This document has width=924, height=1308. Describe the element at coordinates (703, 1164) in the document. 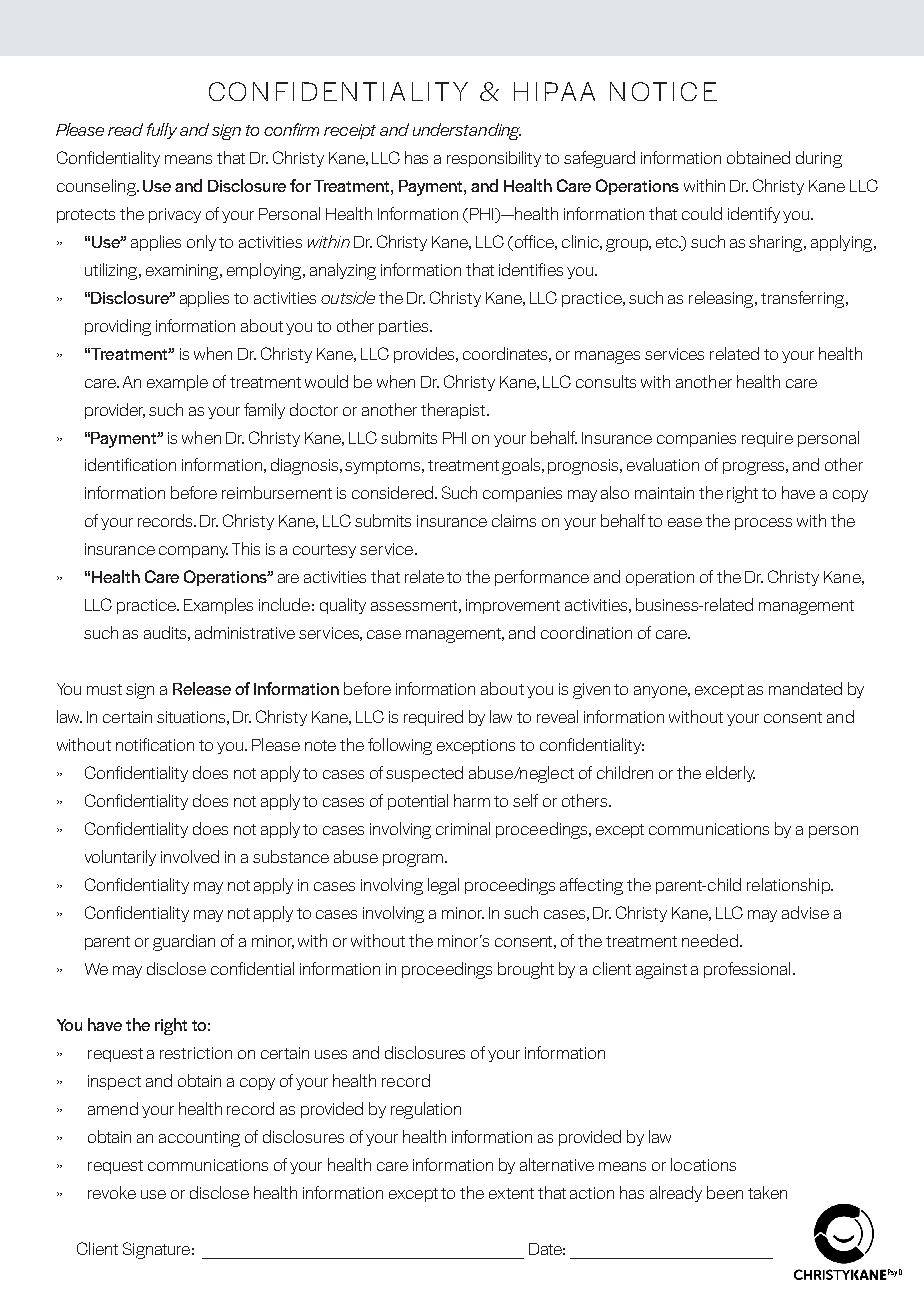

I see `locations` at that location.
